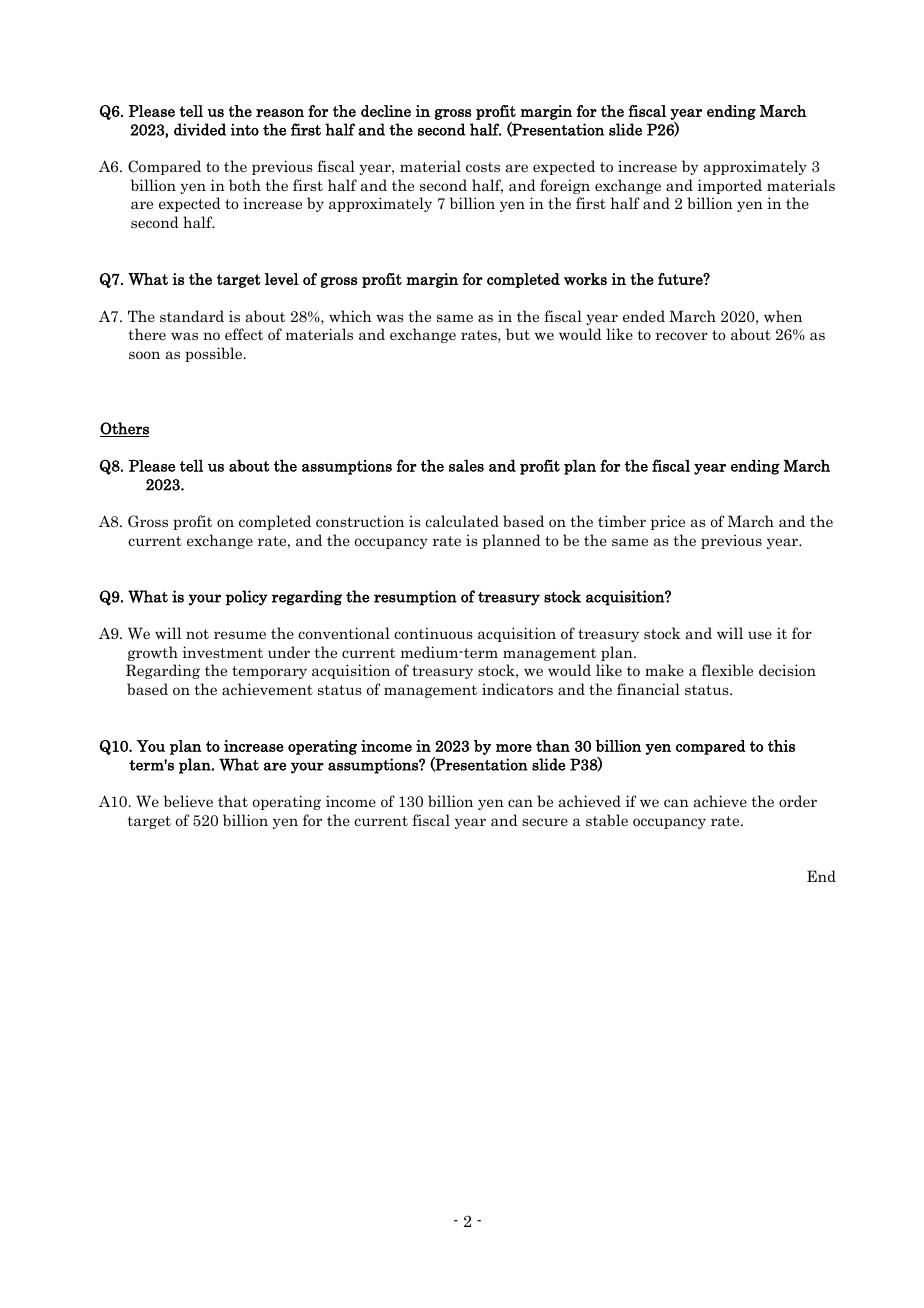  Describe the element at coordinates (545, 822) in the document. I see `secure` at that location.
